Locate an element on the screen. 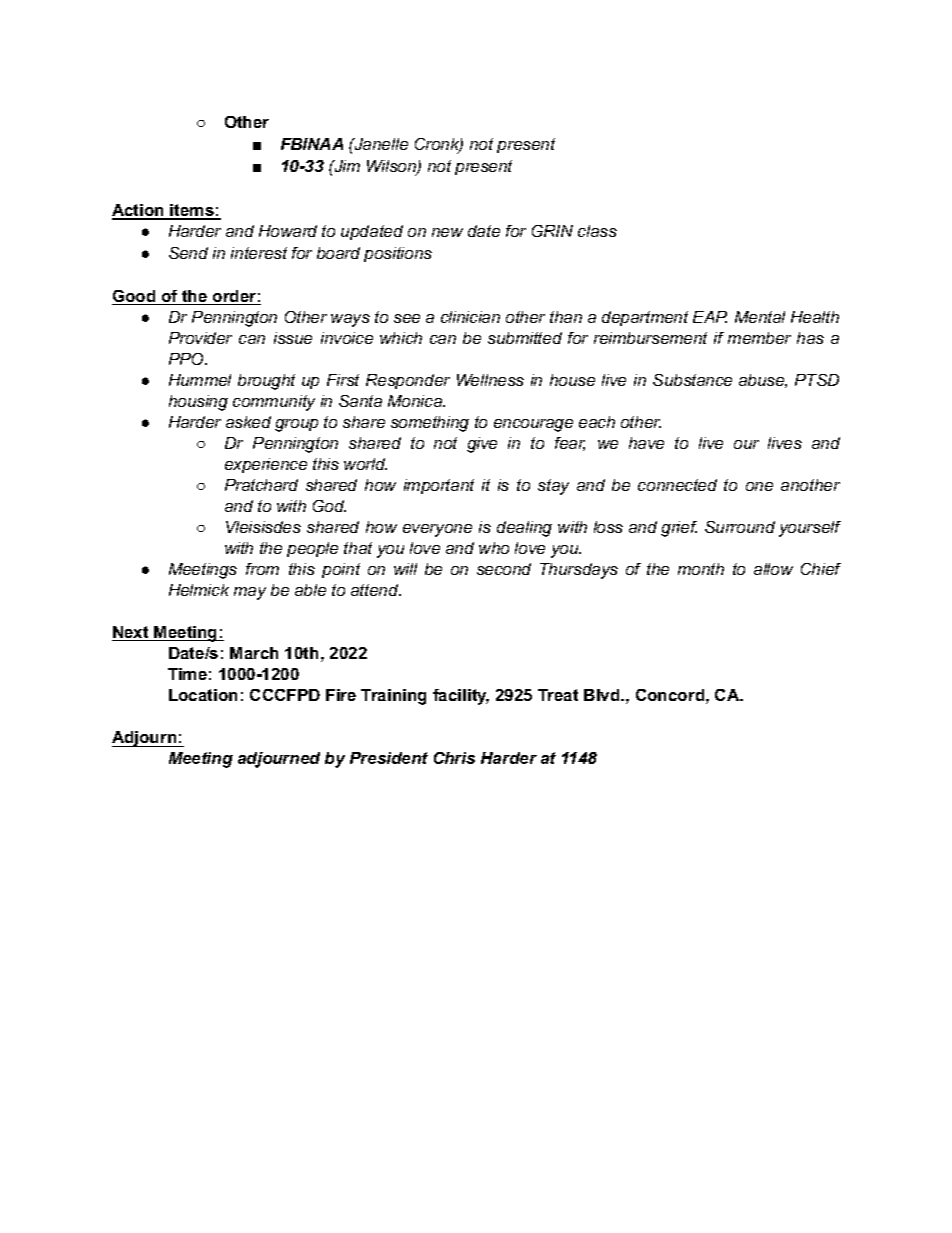 This screenshot has height=1233, width=952. class is located at coordinates (597, 231).
